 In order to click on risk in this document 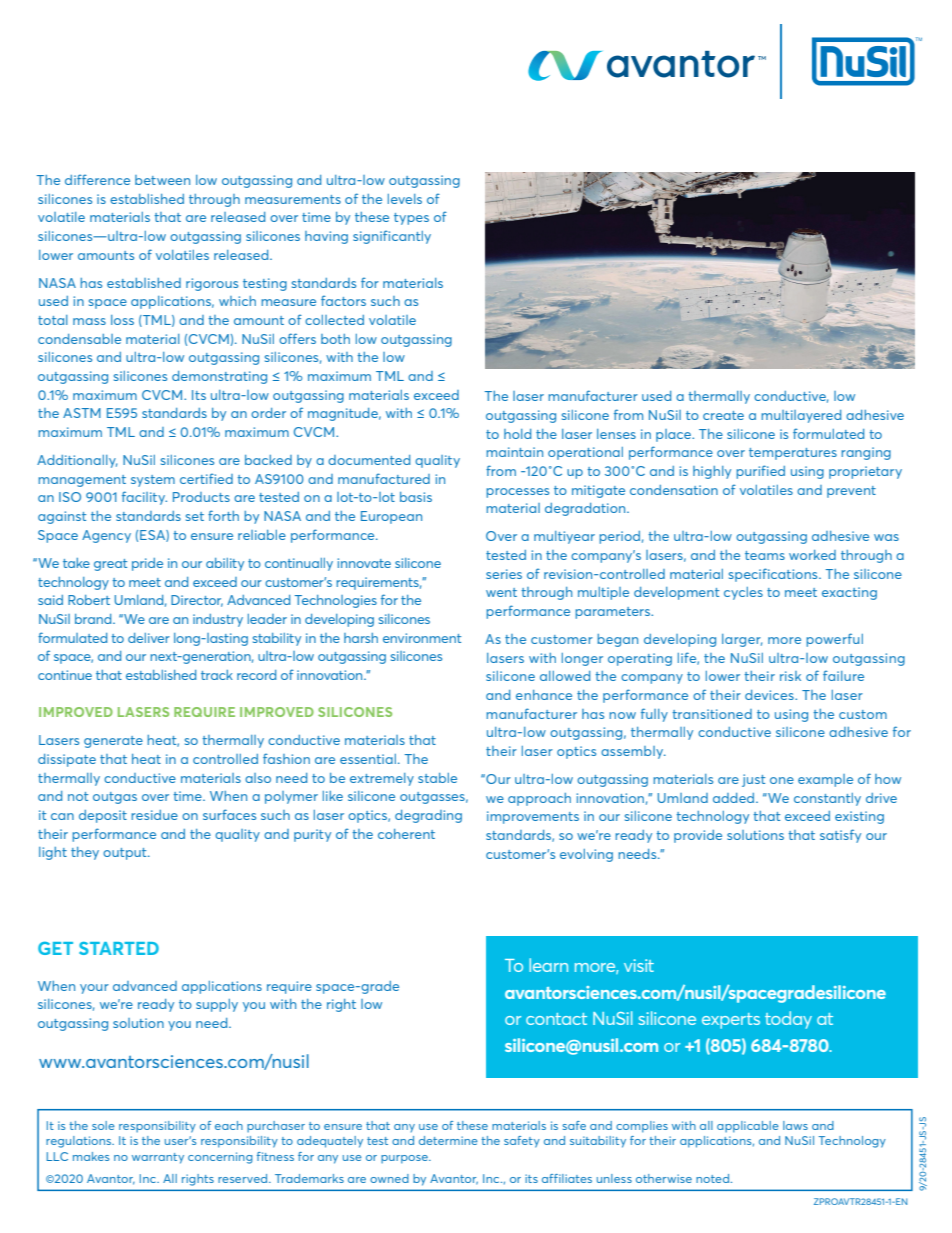, I will do `click(790, 676)`.
